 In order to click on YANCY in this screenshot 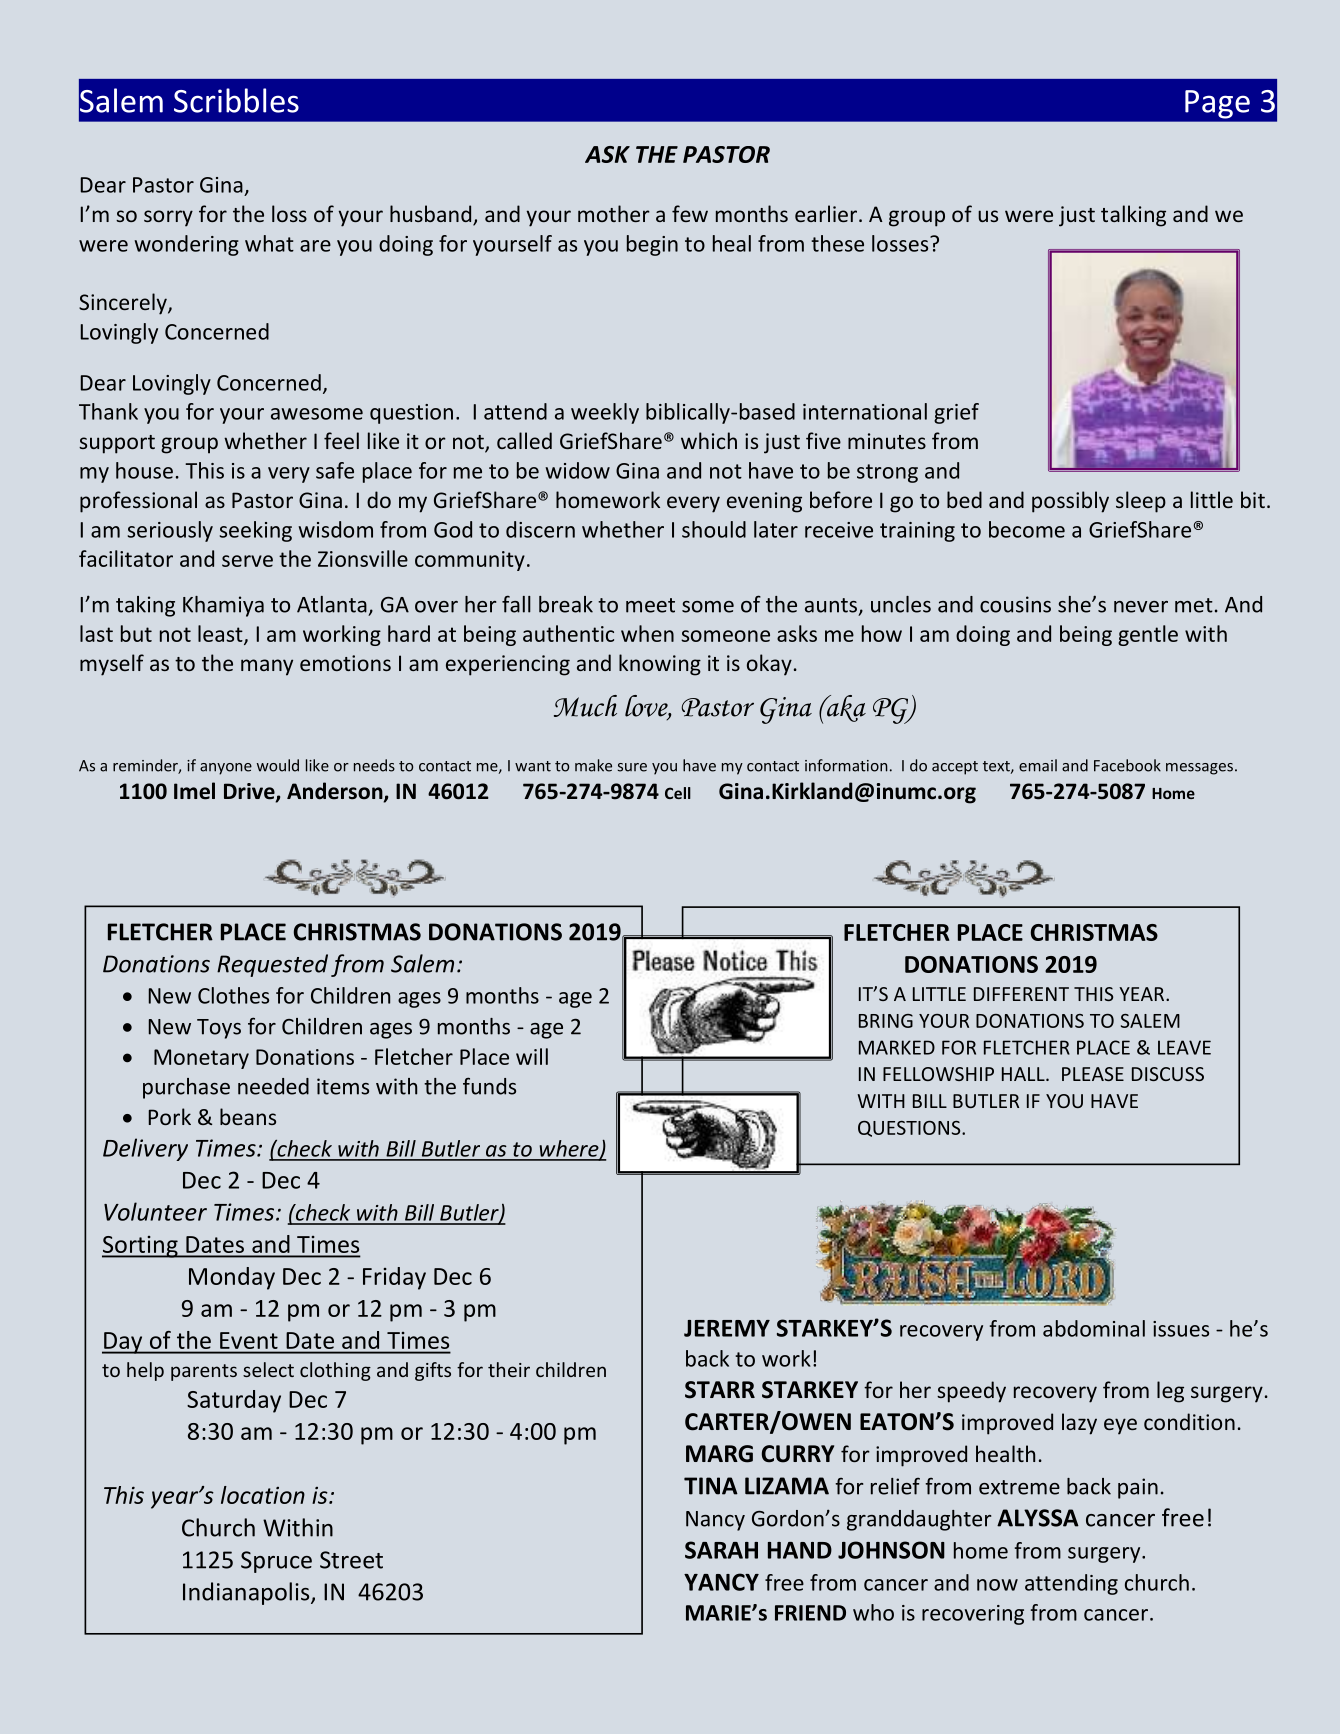, I will do `click(721, 1582)`.
